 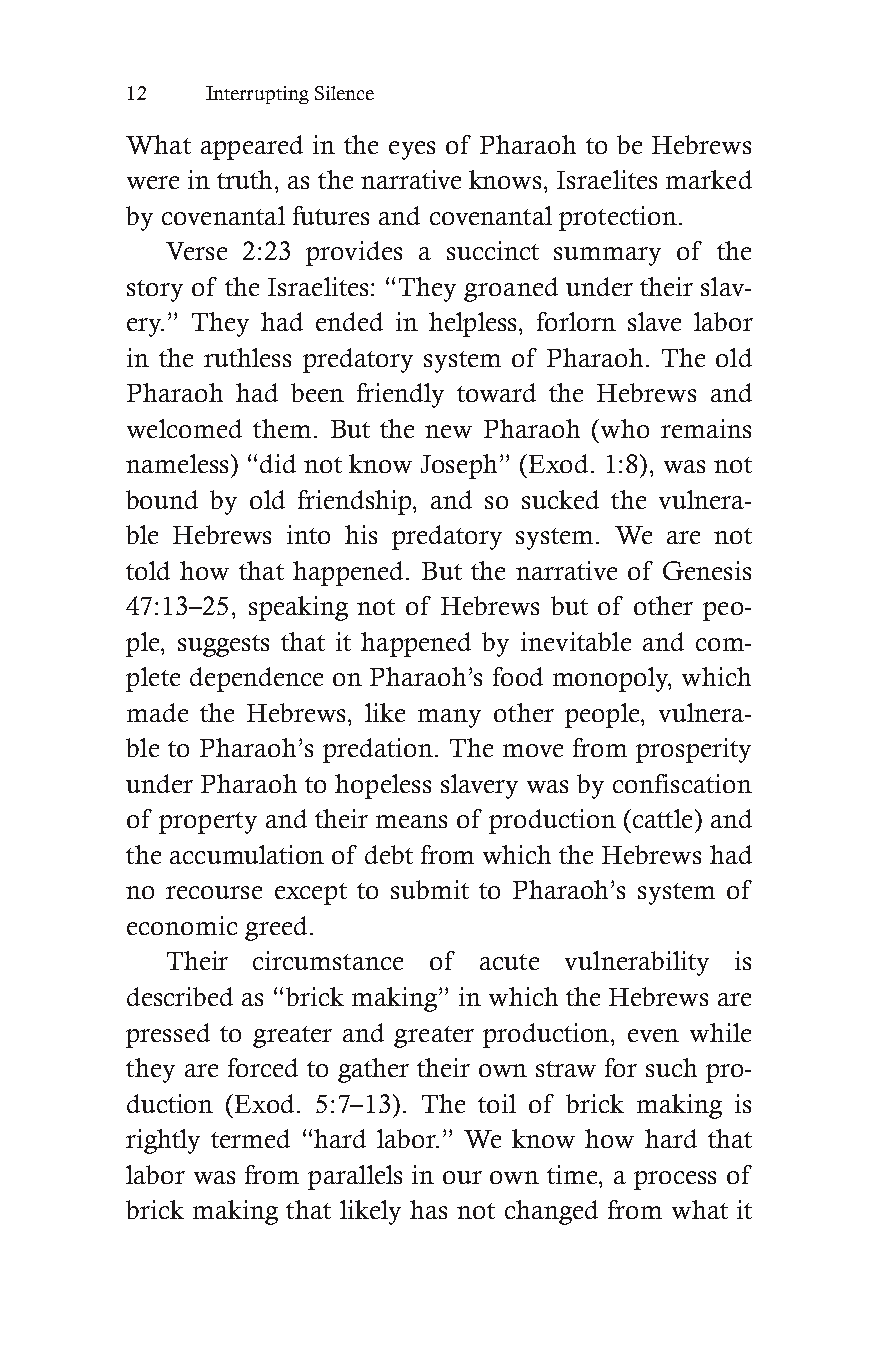 I want to click on eyes, so click(x=412, y=150).
